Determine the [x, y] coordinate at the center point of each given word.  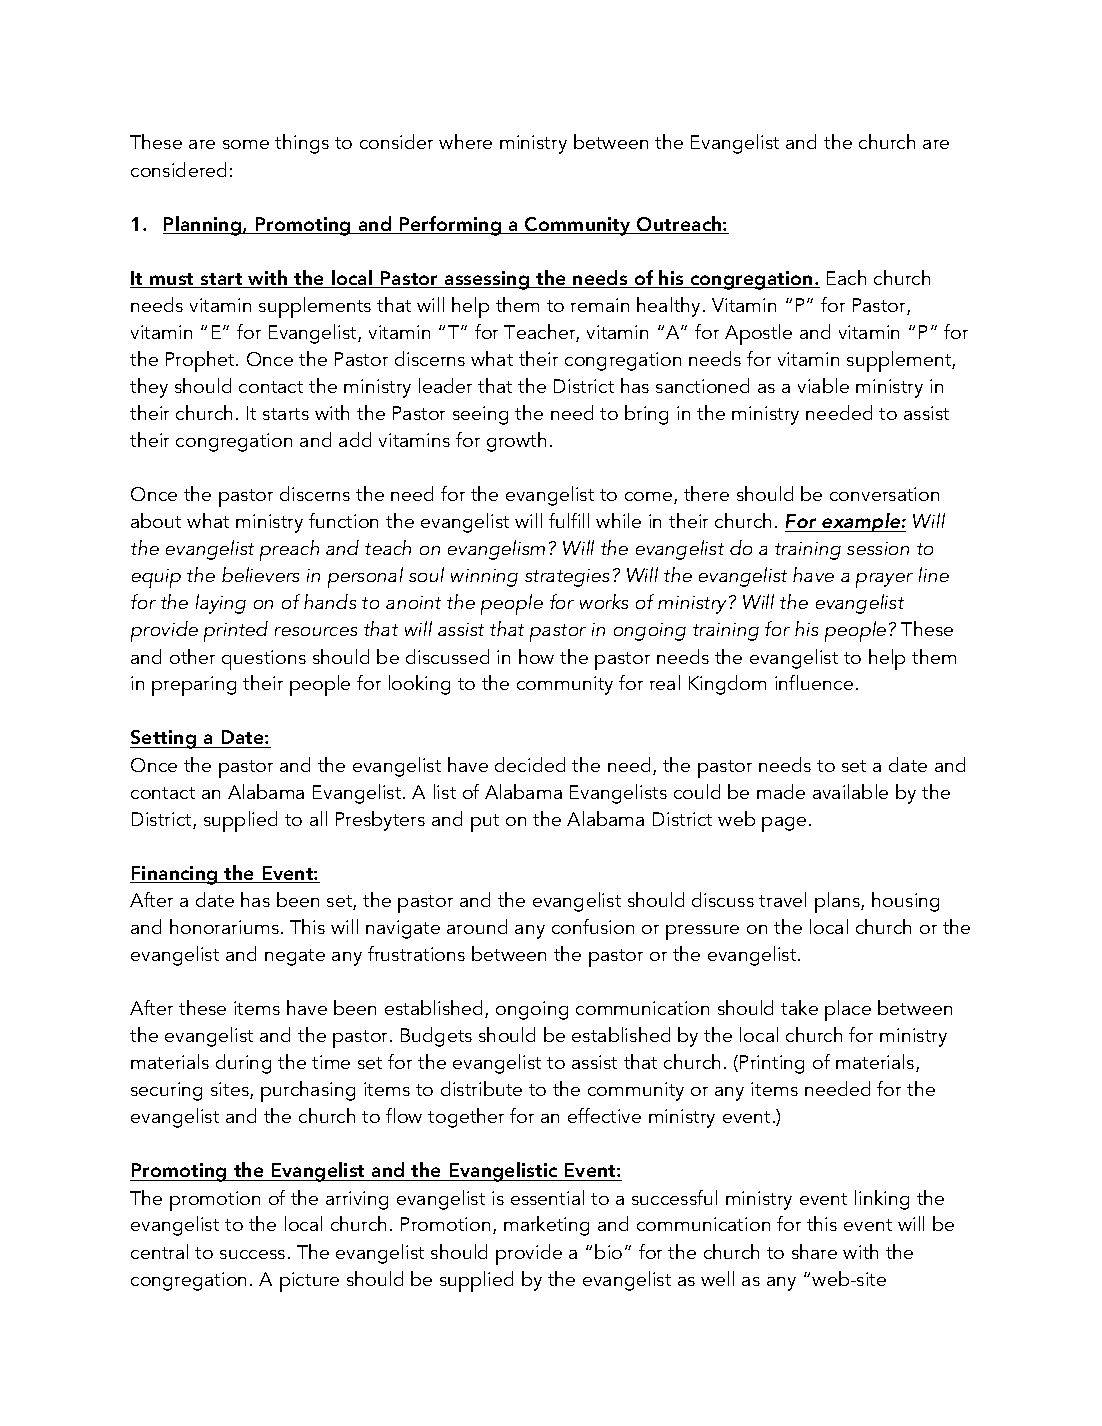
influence [814, 682]
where [465, 141]
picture [309, 1282]
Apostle [758, 334]
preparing [194, 686]
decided [530, 764]
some [246, 144]
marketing [546, 1226]
